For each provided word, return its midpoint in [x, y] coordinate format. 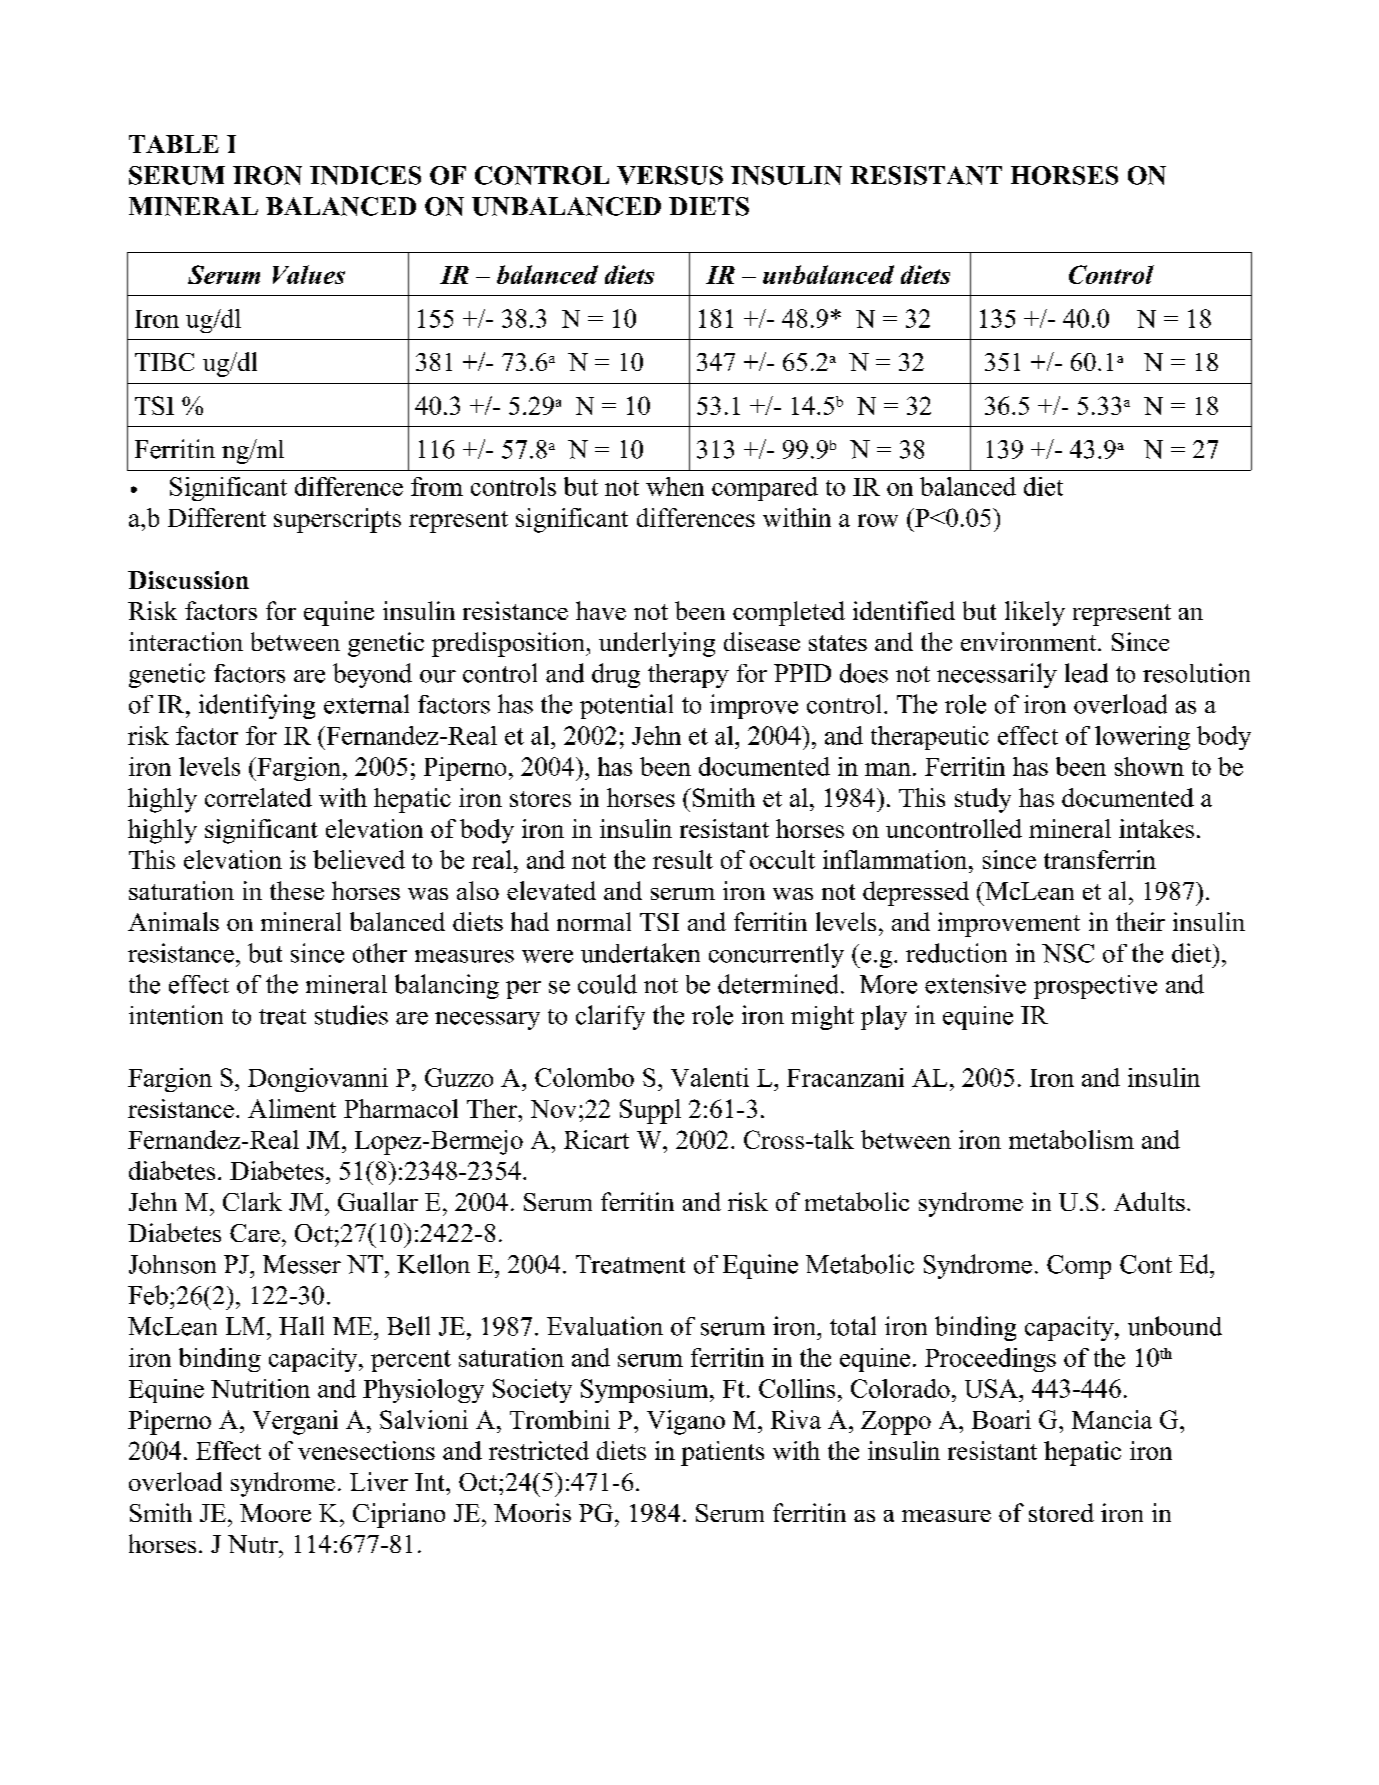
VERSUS [670, 175]
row [878, 520]
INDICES [365, 175]
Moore [275, 1513]
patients [722, 1453]
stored [1061, 1512]
